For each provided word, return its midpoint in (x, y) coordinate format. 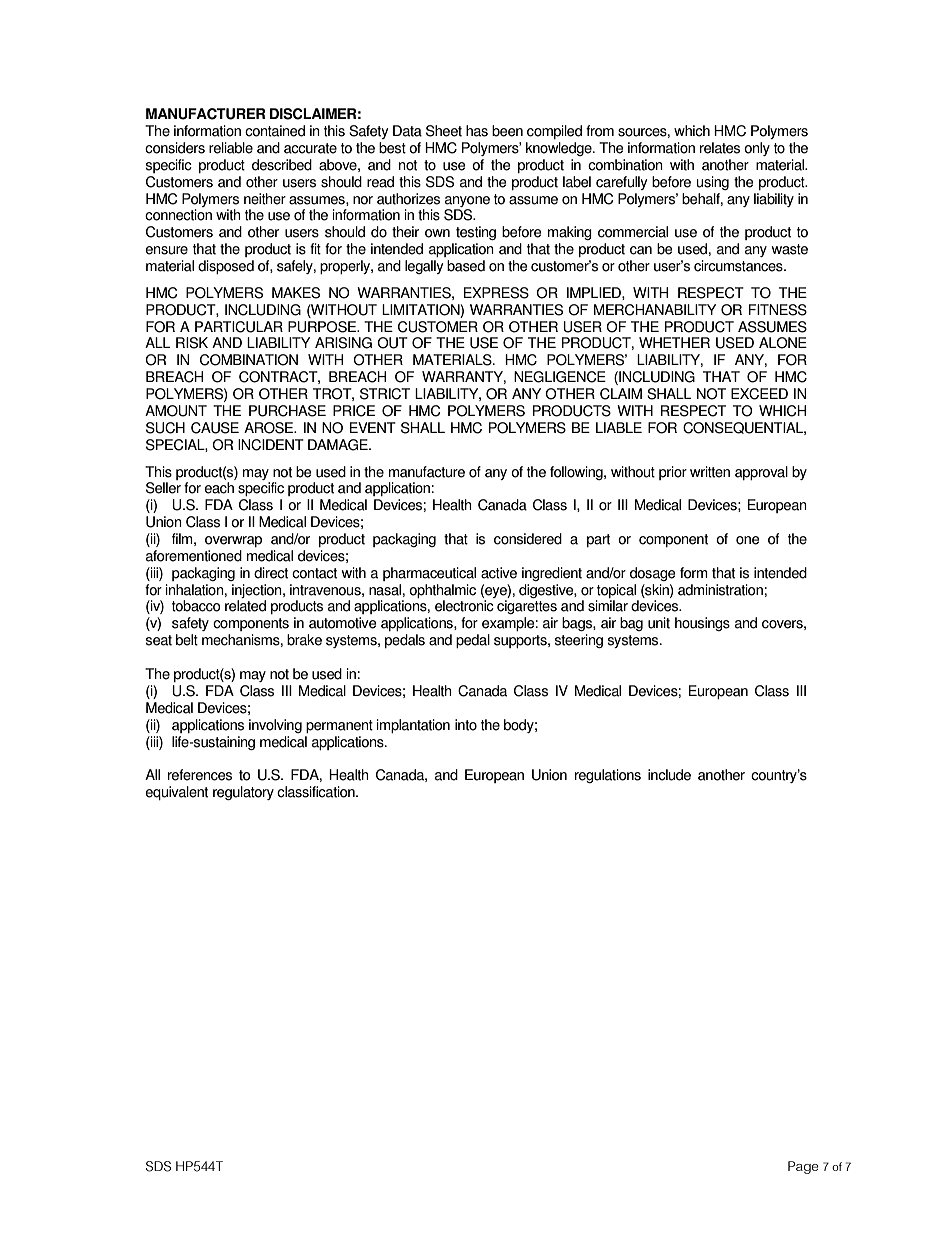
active (499, 573)
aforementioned (194, 556)
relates (720, 148)
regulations (608, 776)
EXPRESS (496, 293)
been (507, 131)
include (669, 775)
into (466, 725)
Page (803, 1167)
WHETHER (674, 342)
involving (275, 726)
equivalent (176, 793)
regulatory (243, 793)
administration (720, 590)
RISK (192, 343)
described (282, 165)
